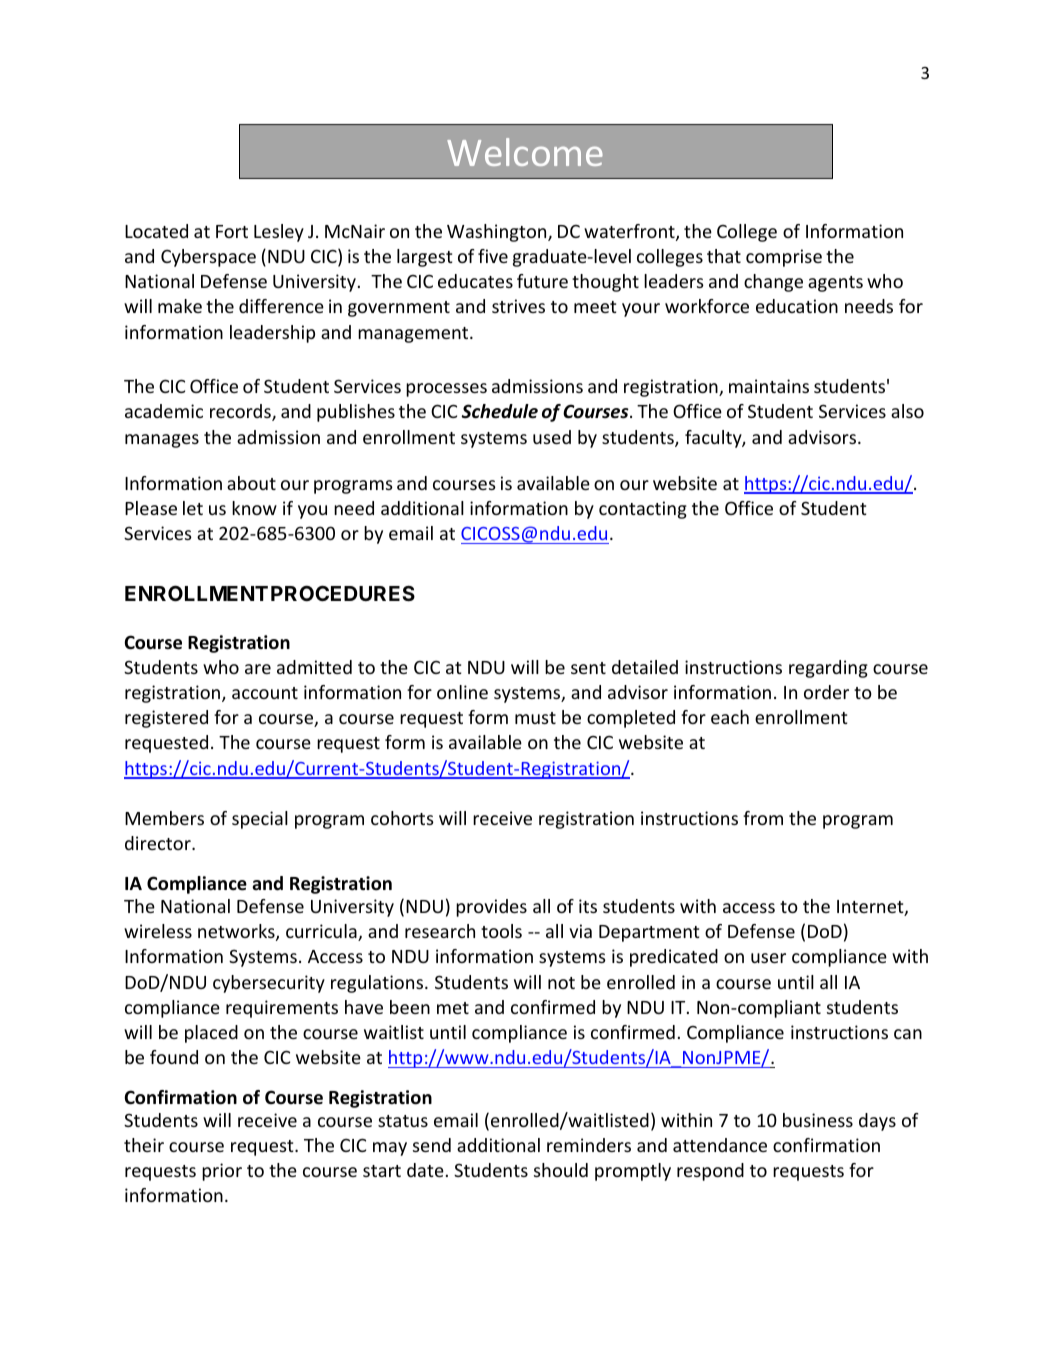  I want to click on Cyberspace, so click(208, 258).
